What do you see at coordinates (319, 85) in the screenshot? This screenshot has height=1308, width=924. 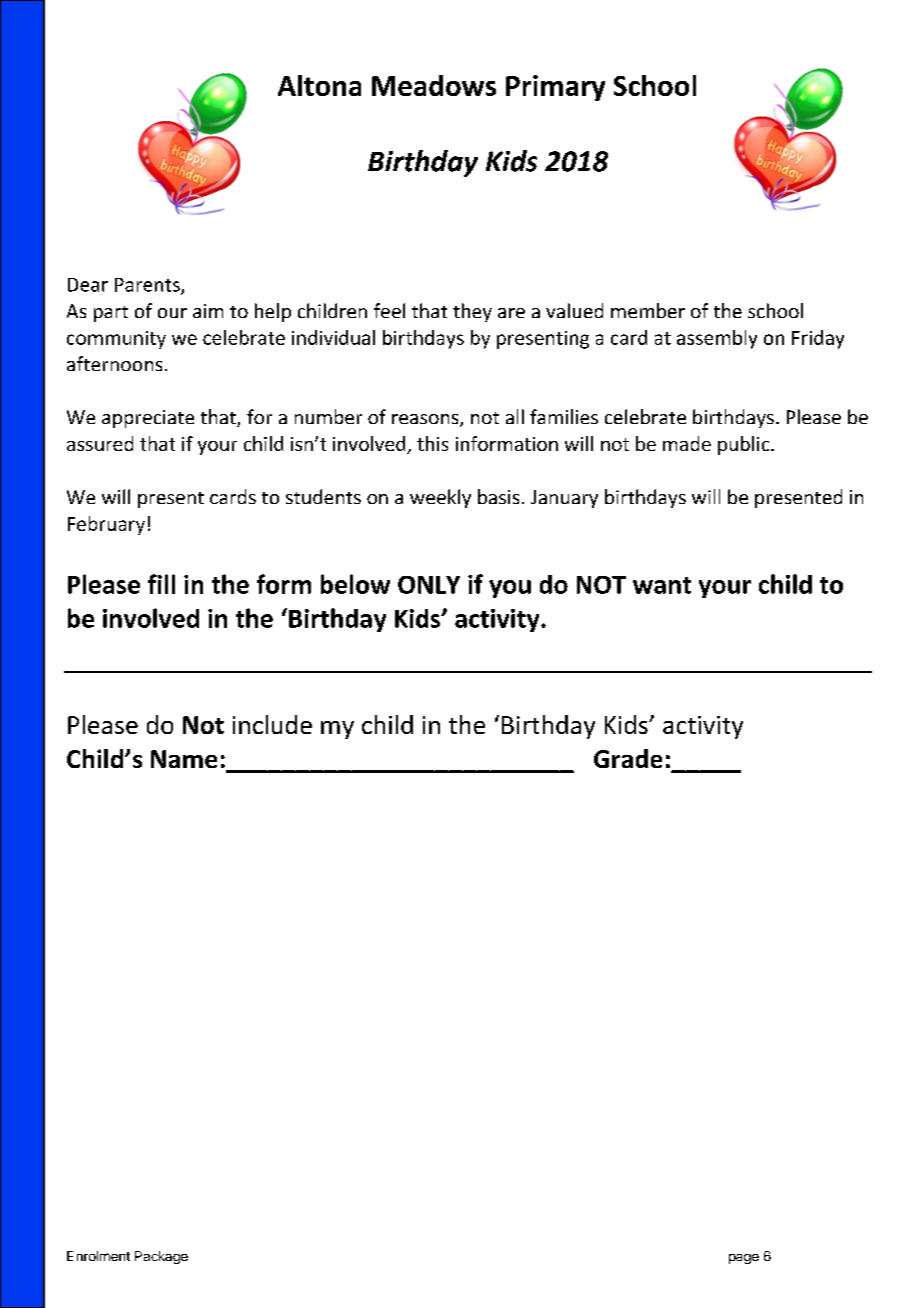 I see `Altona` at bounding box center [319, 85].
